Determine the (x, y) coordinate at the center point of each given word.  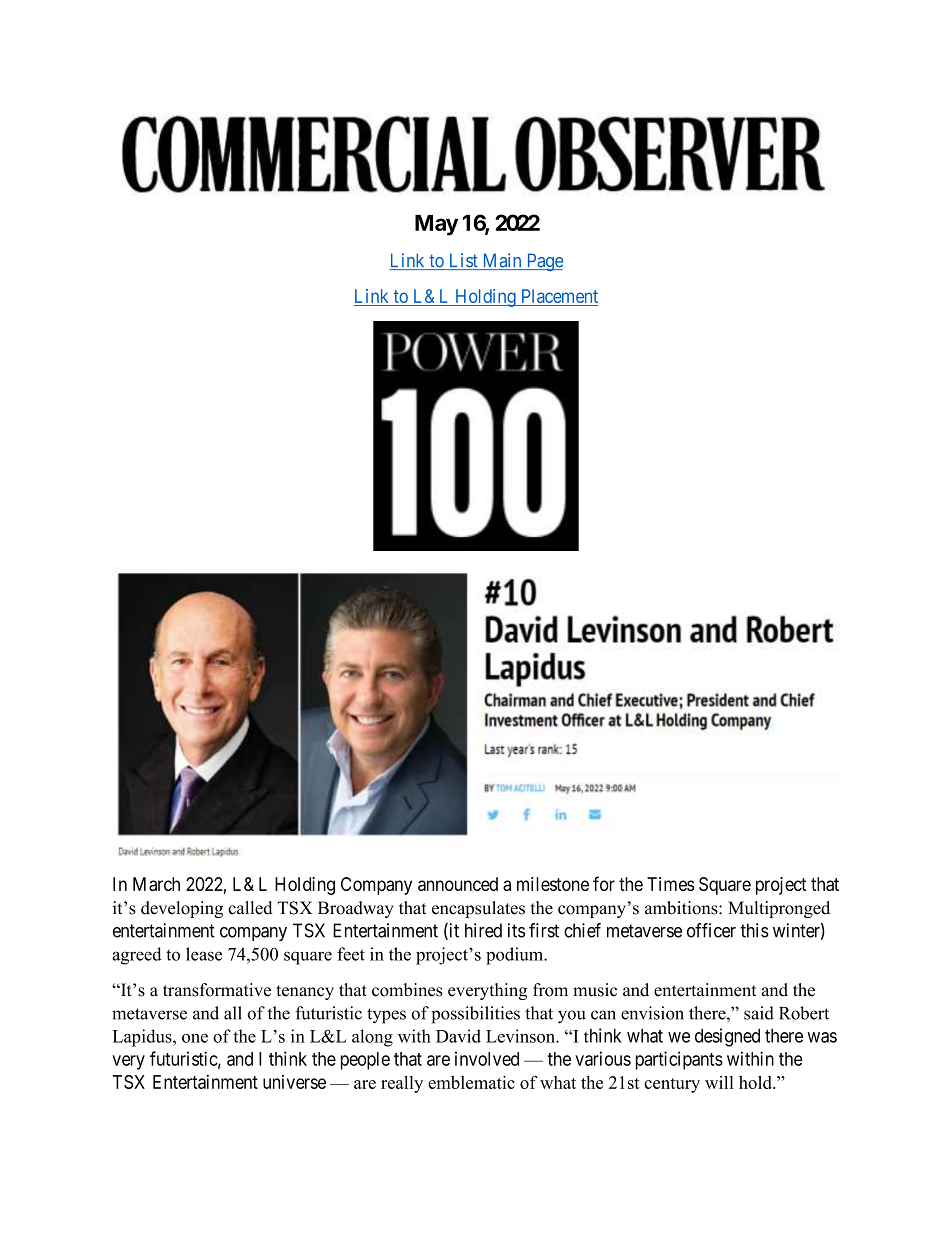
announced (458, 884)
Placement (558, 297)
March (156, 884)
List (463, 261)
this (754, 930)
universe (294, 1082)
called (250, 908)
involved (487, 1058)
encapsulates (478, 909)
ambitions (682, 908)
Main (502, 261)
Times (670, 884)
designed (727, 1037)
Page (543, 262)
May (436, 225)
